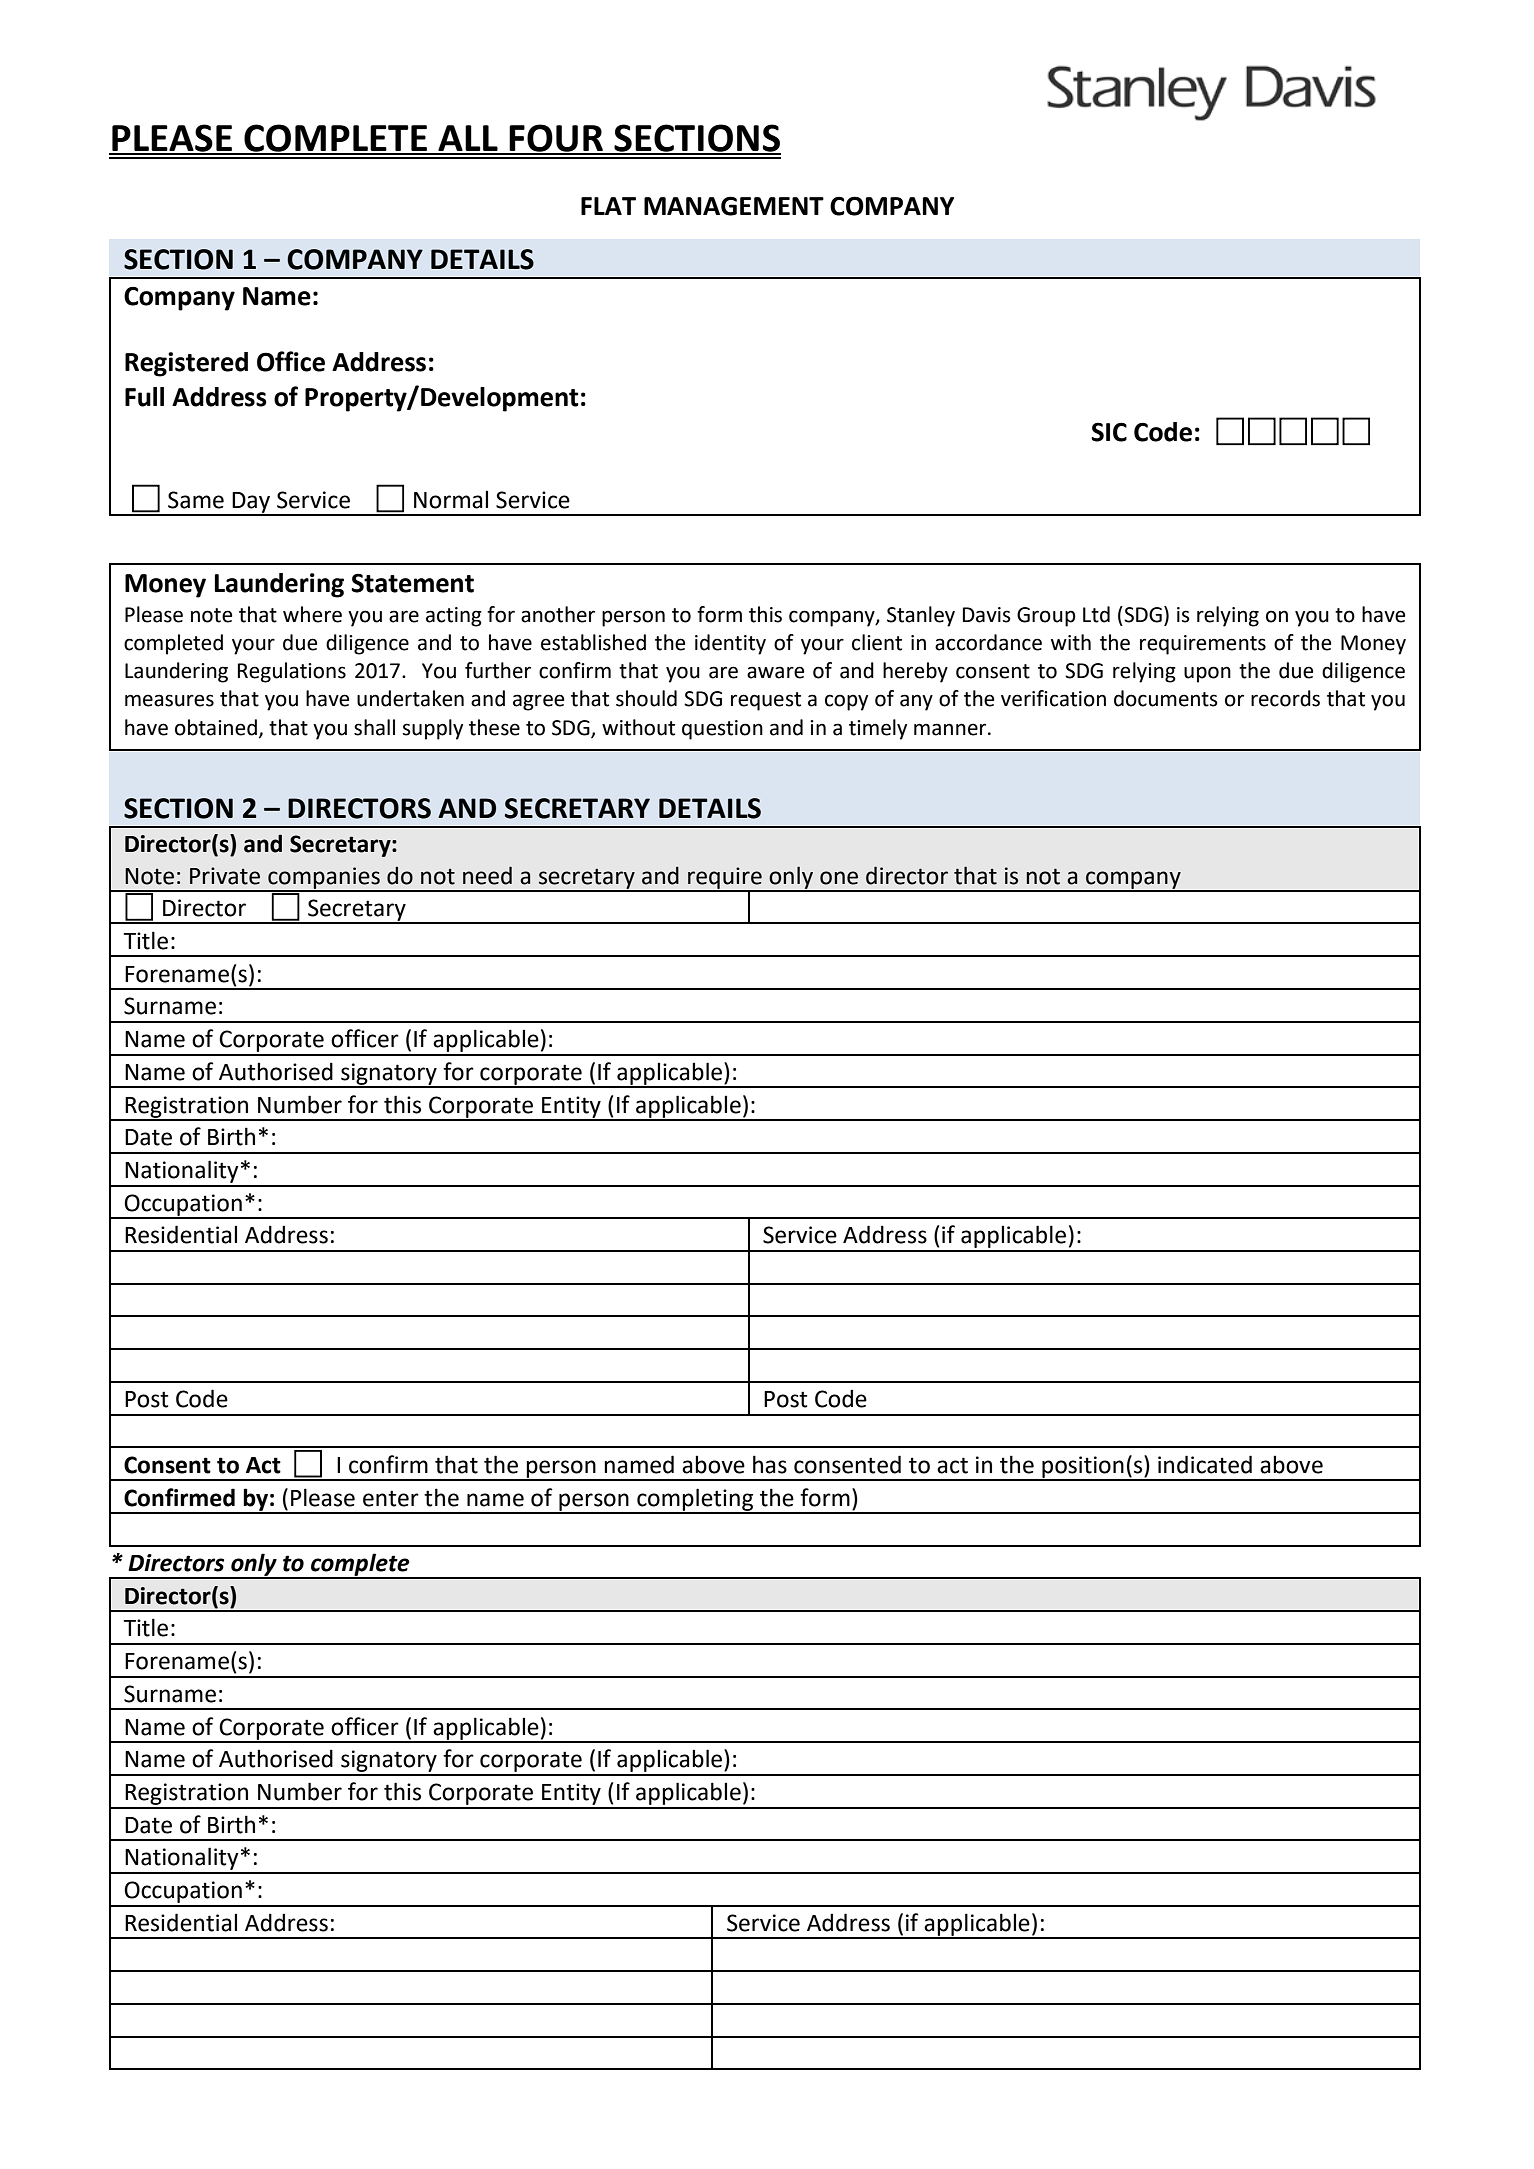 This screenshot has width=1534, height=2169. I want to click on has, so click(770, 1464).
